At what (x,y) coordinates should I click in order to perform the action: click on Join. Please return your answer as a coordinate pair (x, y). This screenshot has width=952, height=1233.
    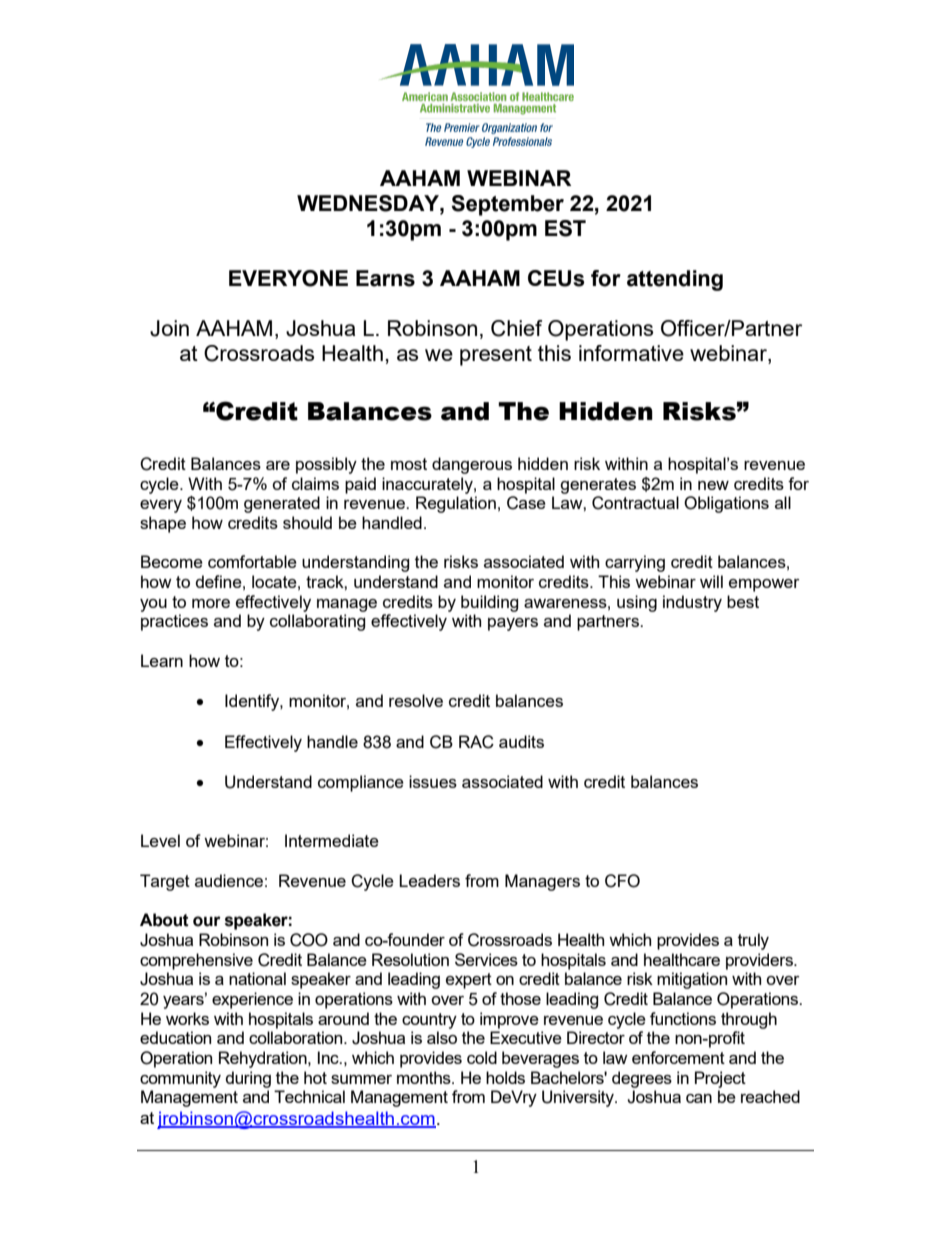
    Looking at the image, I should click on (169, 328).
